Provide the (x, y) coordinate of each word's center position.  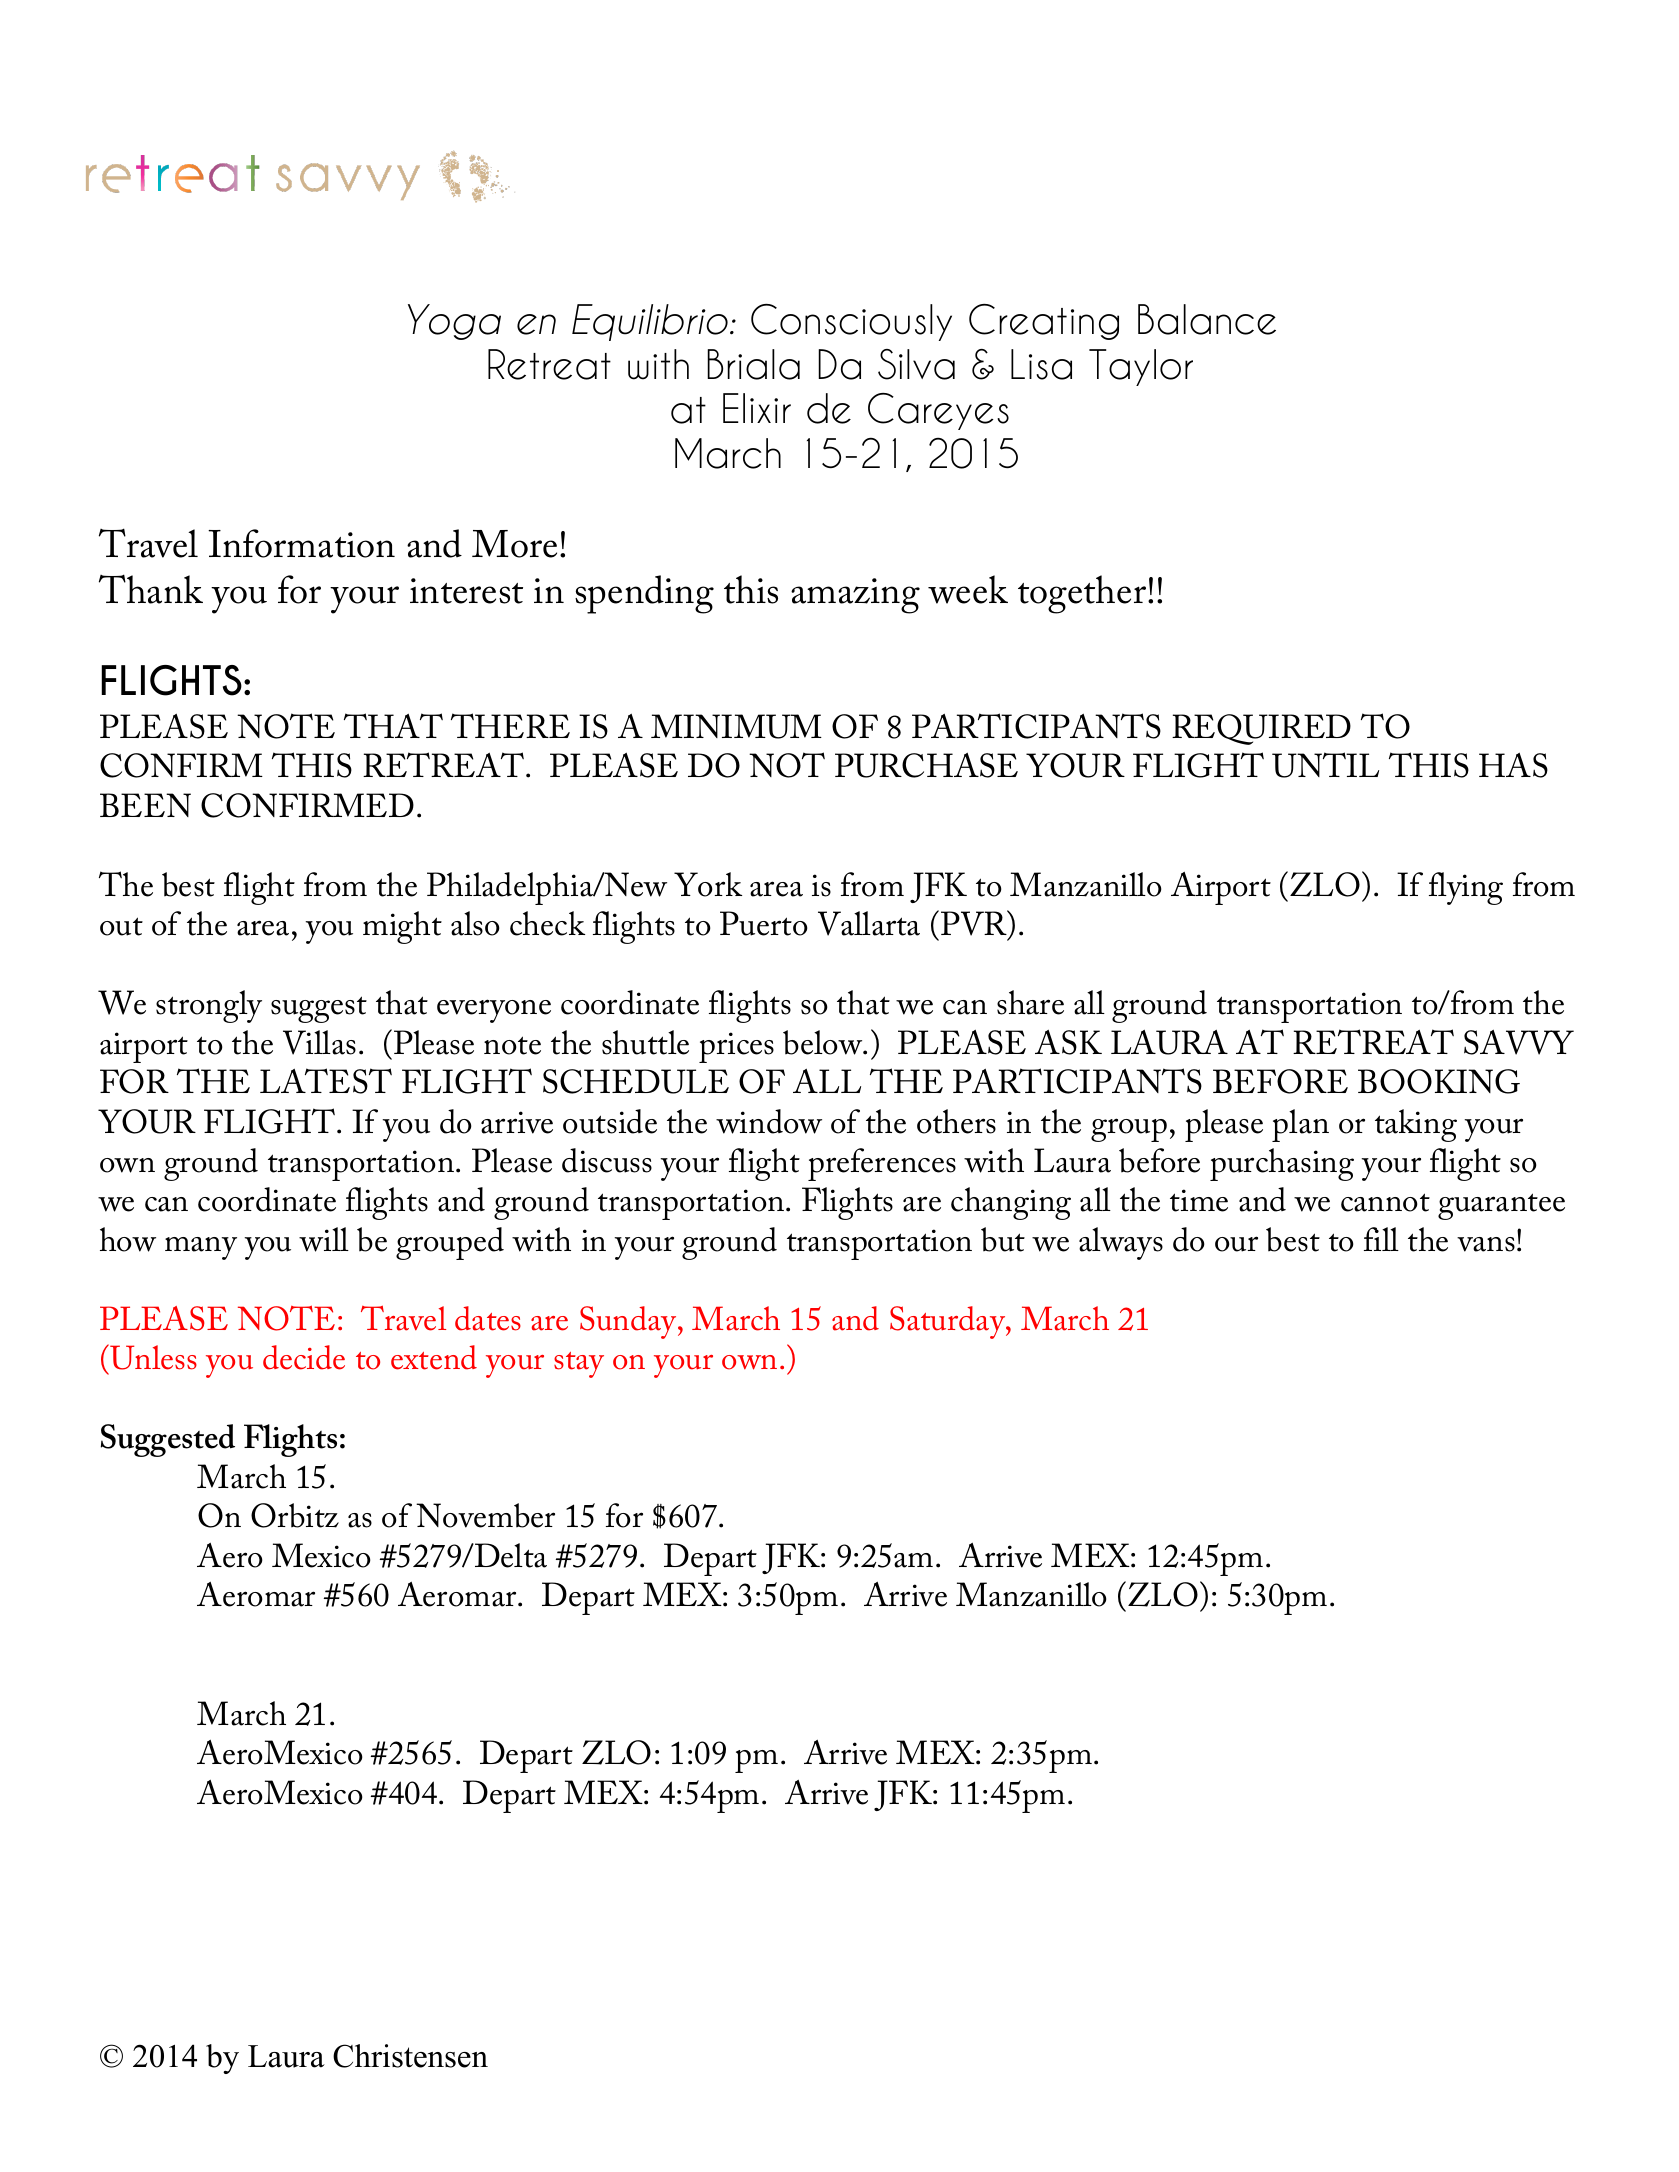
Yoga (454, 322)
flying (1466, 888)
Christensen (410, 2056)
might (402, 927)
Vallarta (869, 923)
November (485, 1515)
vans (1486, 1244)
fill (1381, 1239)
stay (579, 1365)
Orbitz (295, 1515)
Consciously (851, 322)
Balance (1207, 319)
